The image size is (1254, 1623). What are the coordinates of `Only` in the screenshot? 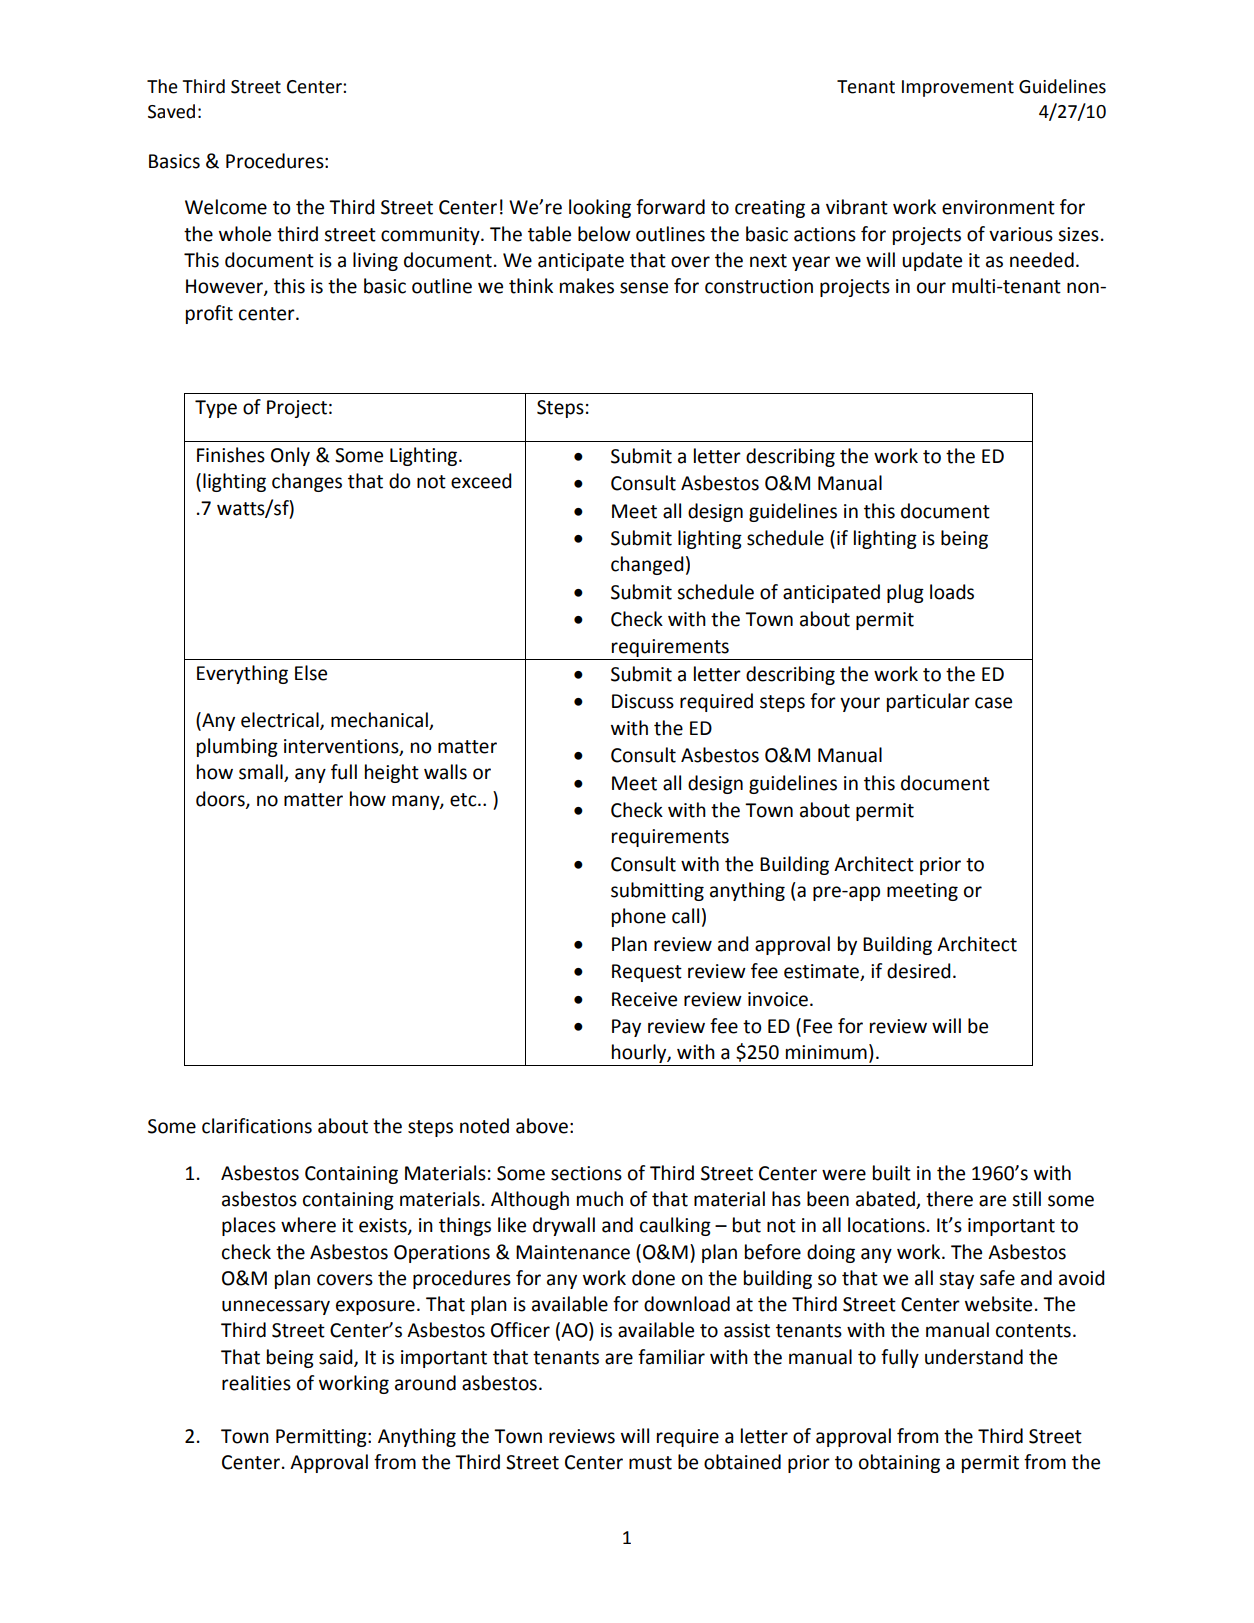 It's located at (290, 456).
